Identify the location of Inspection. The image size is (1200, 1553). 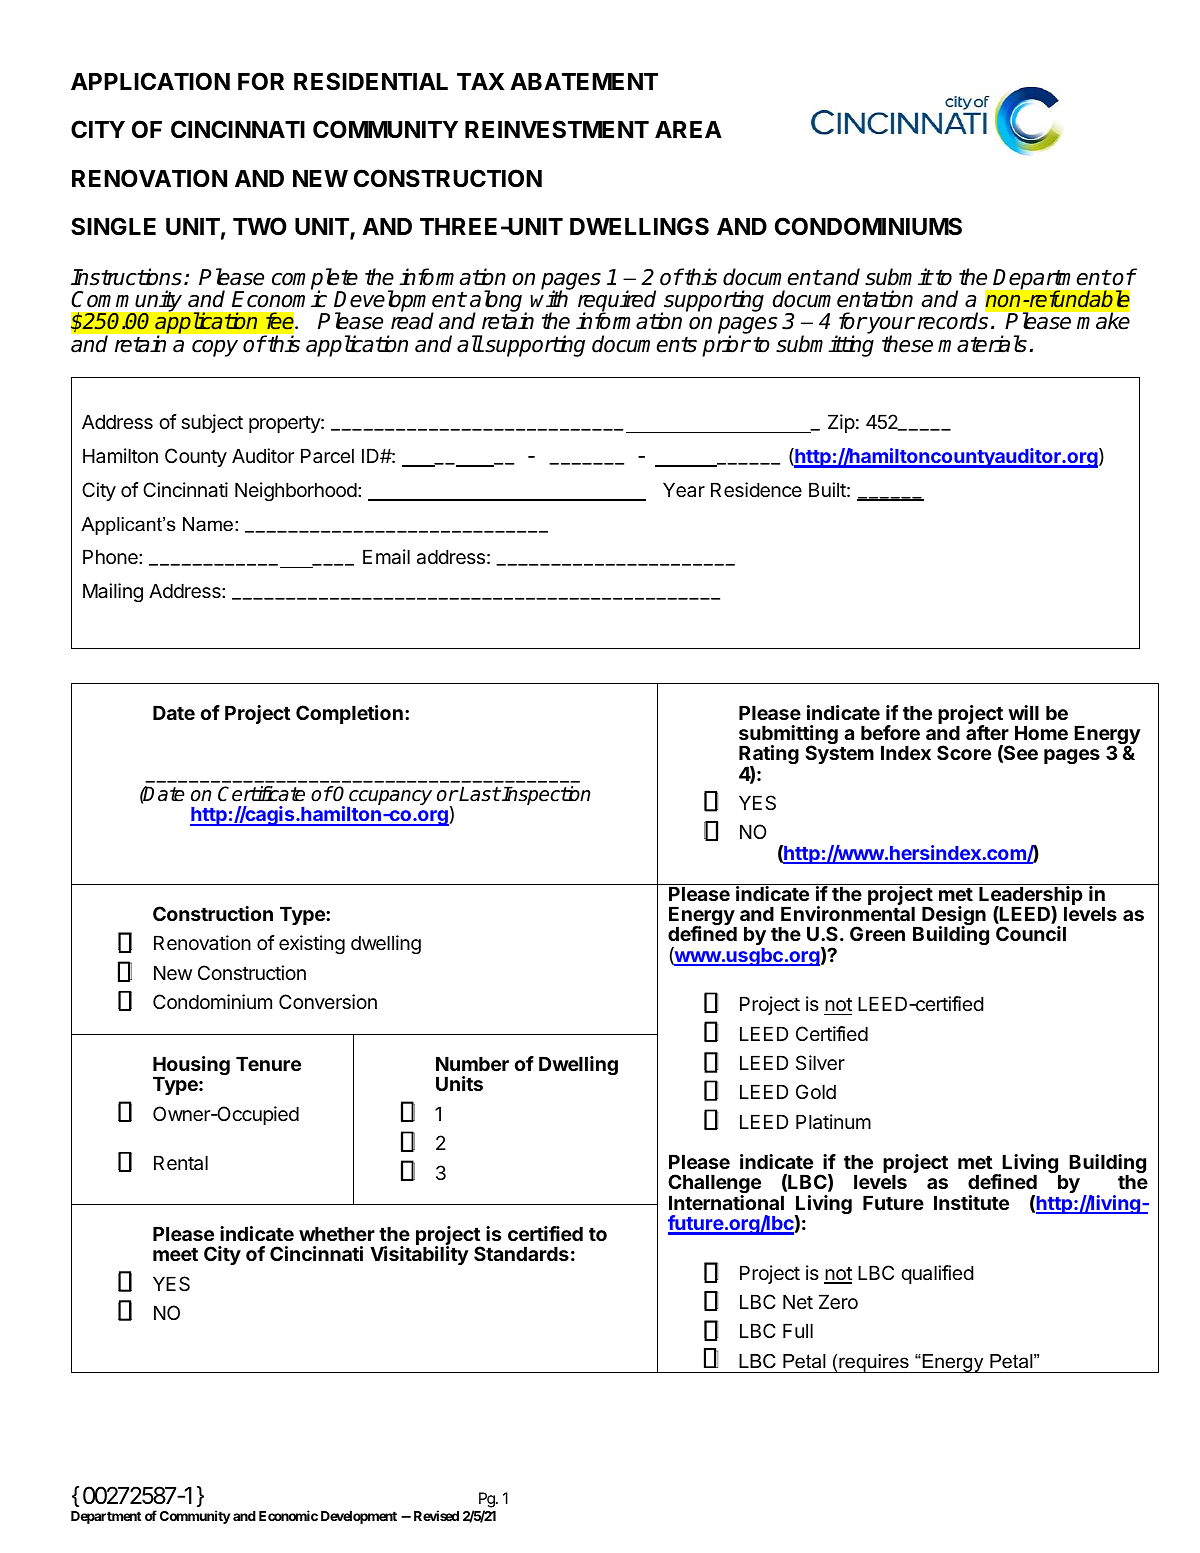
(546, 795).
